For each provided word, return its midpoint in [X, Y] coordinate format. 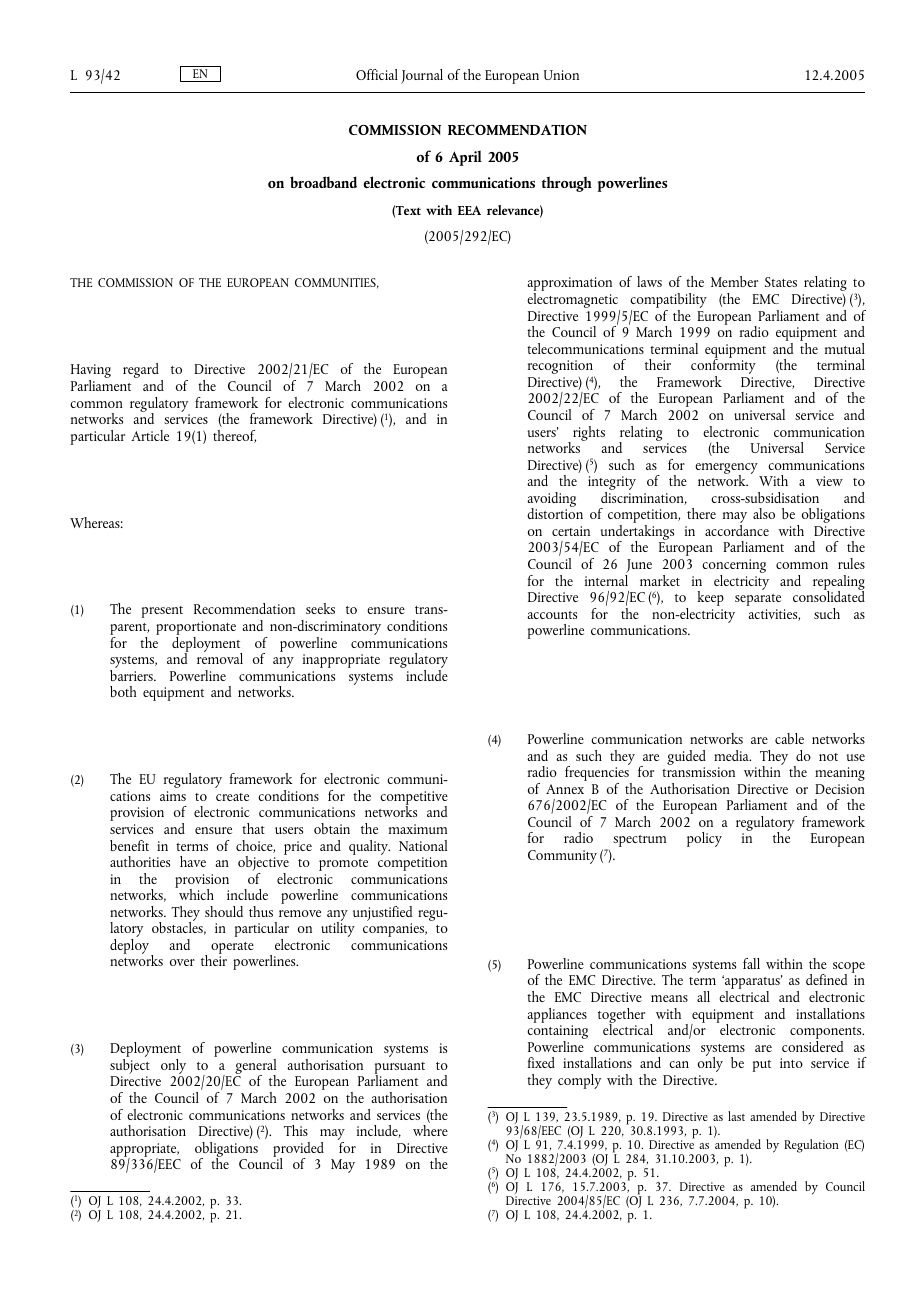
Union [561, 75]
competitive [414, 799]
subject [130, 1068]
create [232, 797]
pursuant [400, 1069]
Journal [422, 76]
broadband [323, 182]
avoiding [551, 501]
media [732, 755]
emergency [727, 470]
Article [150, 435]
